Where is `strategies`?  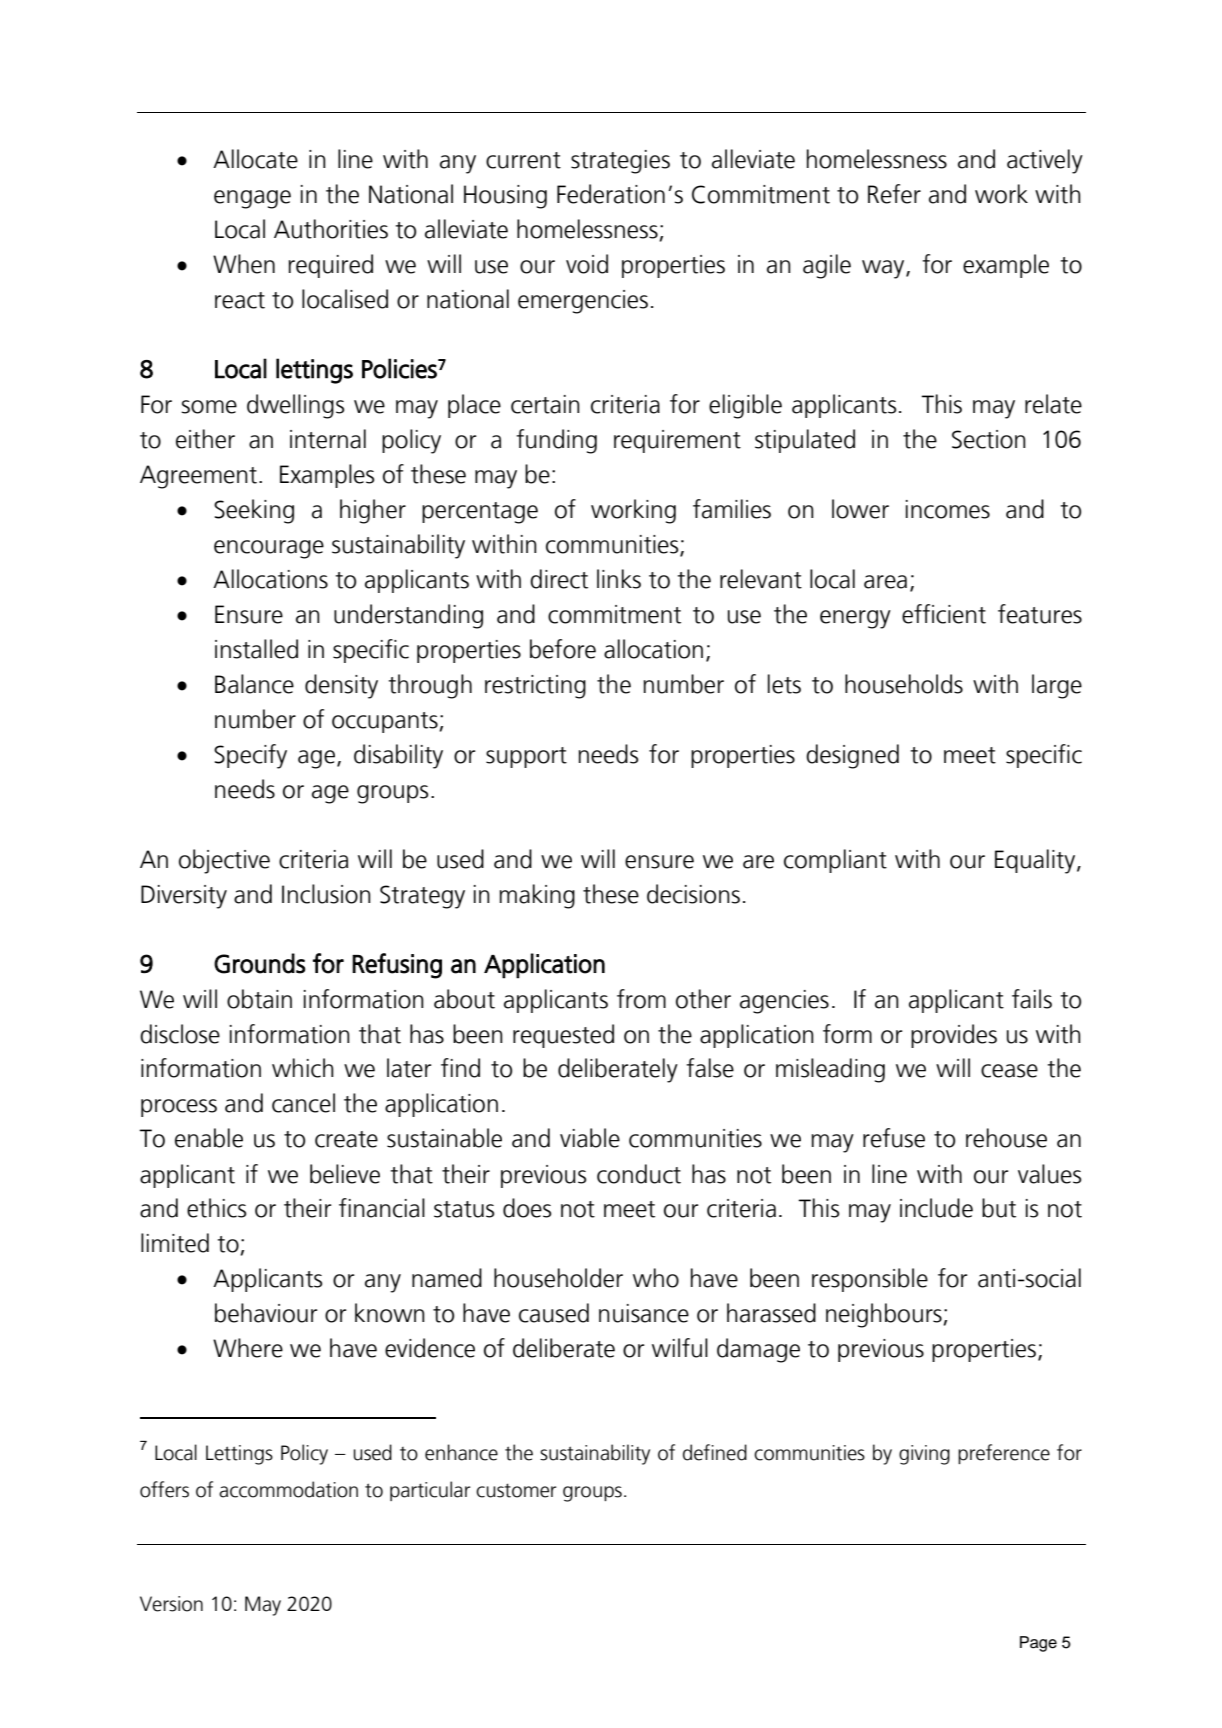 strategies is located at coordinates (620, 162).
